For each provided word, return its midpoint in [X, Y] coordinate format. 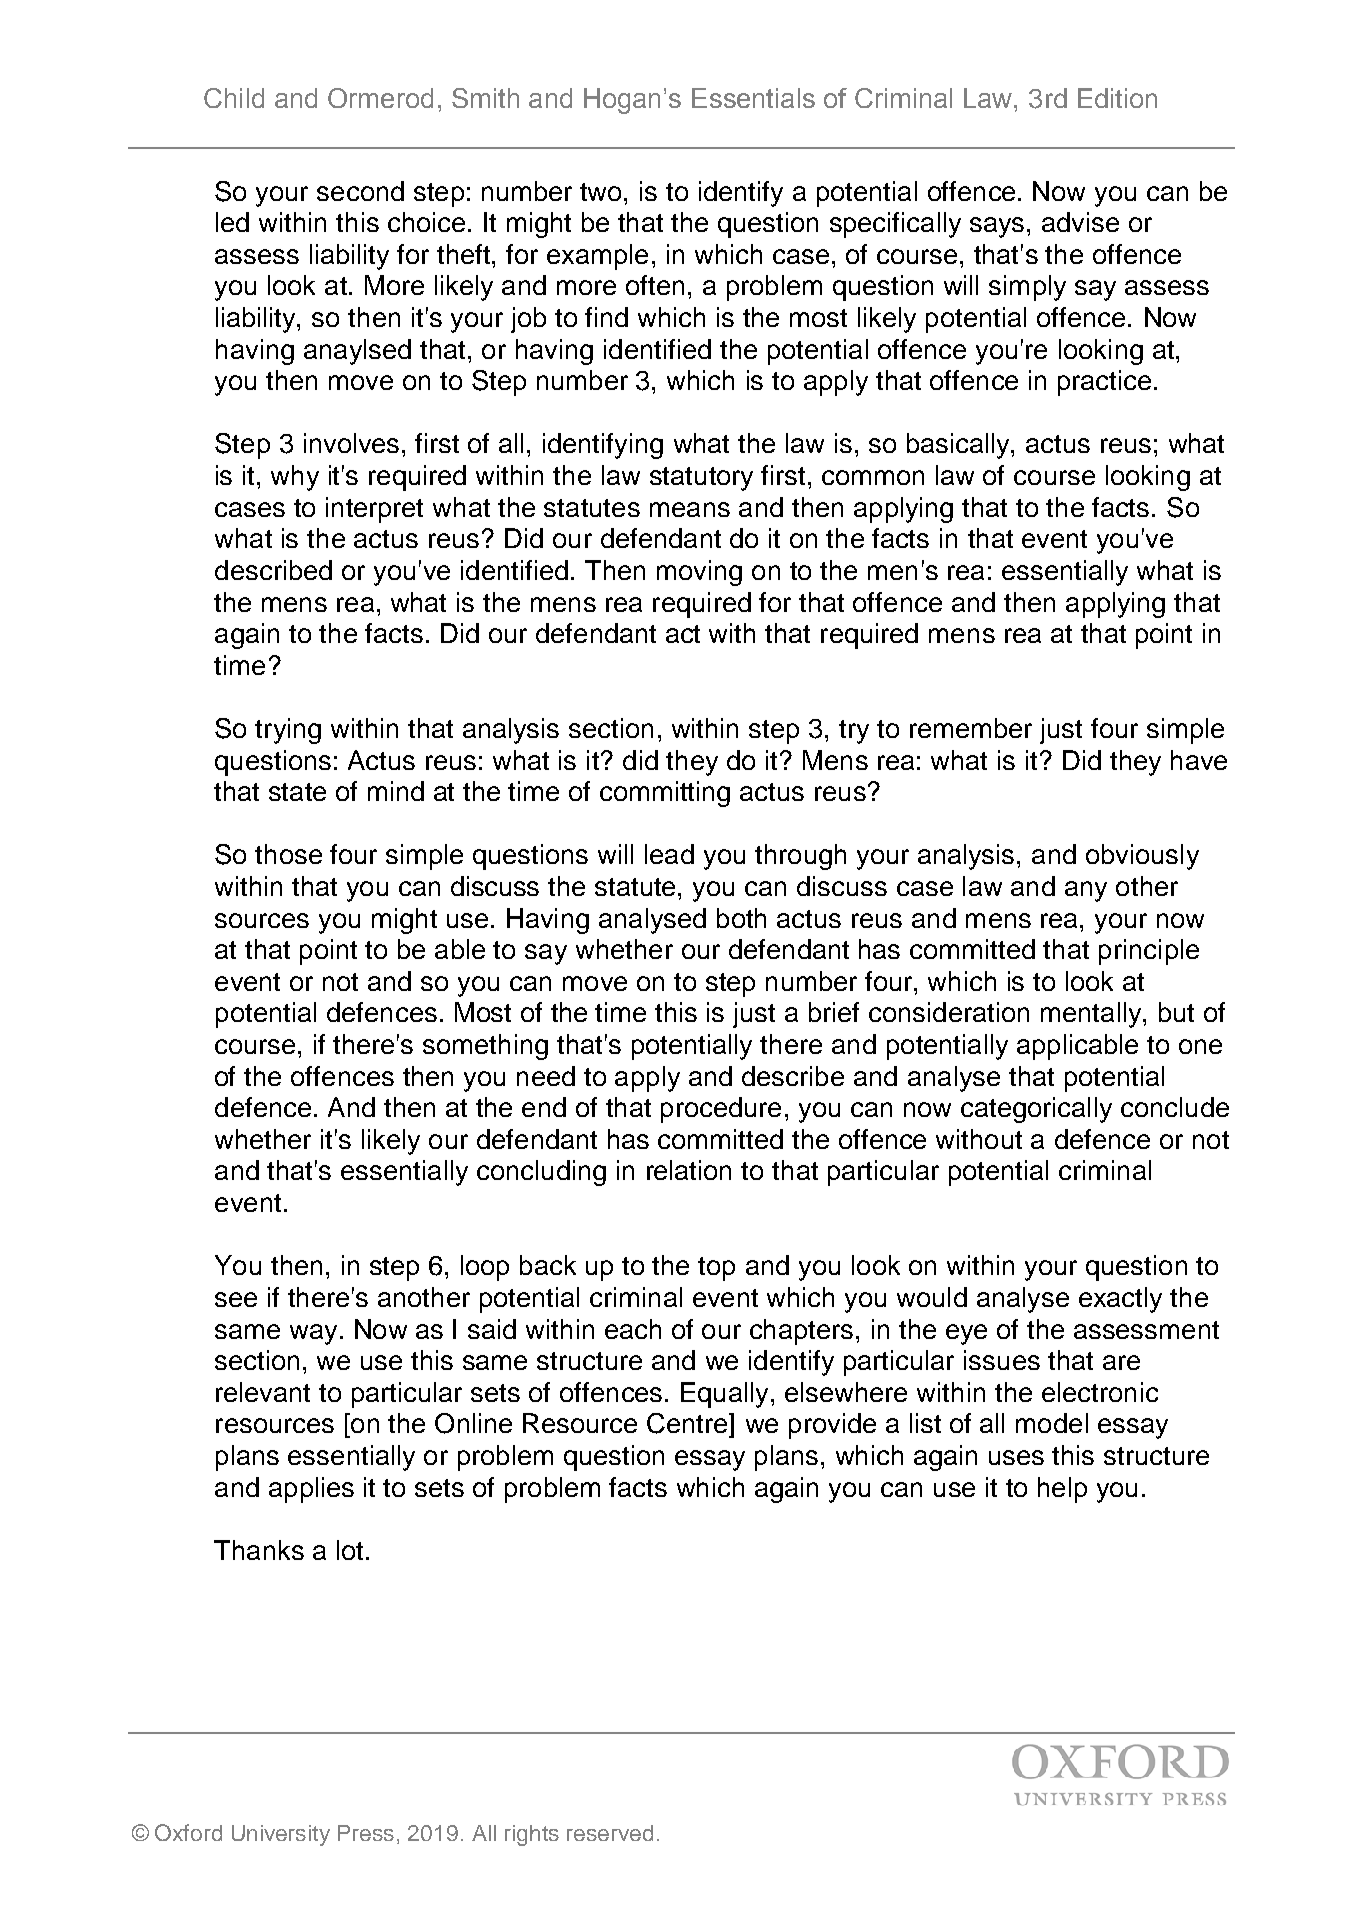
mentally [1092, 1015]
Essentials [753, 98]
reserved [610, 1833]
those [288, 854]
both [741, 918]
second [360, 191]
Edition [1117, 98]
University [281, 1835]
